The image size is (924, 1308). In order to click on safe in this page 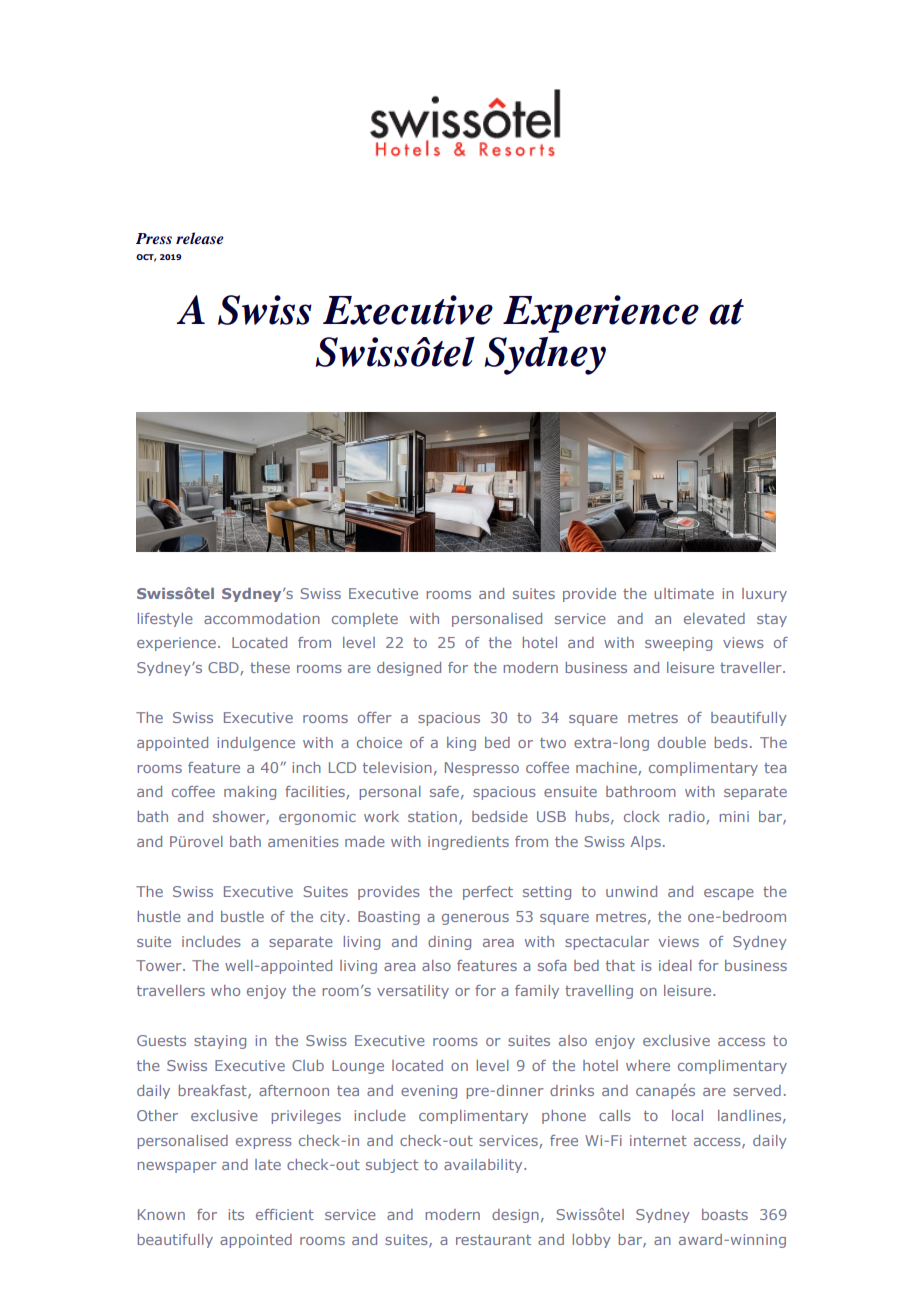, I will do `click(444, 791)`.
